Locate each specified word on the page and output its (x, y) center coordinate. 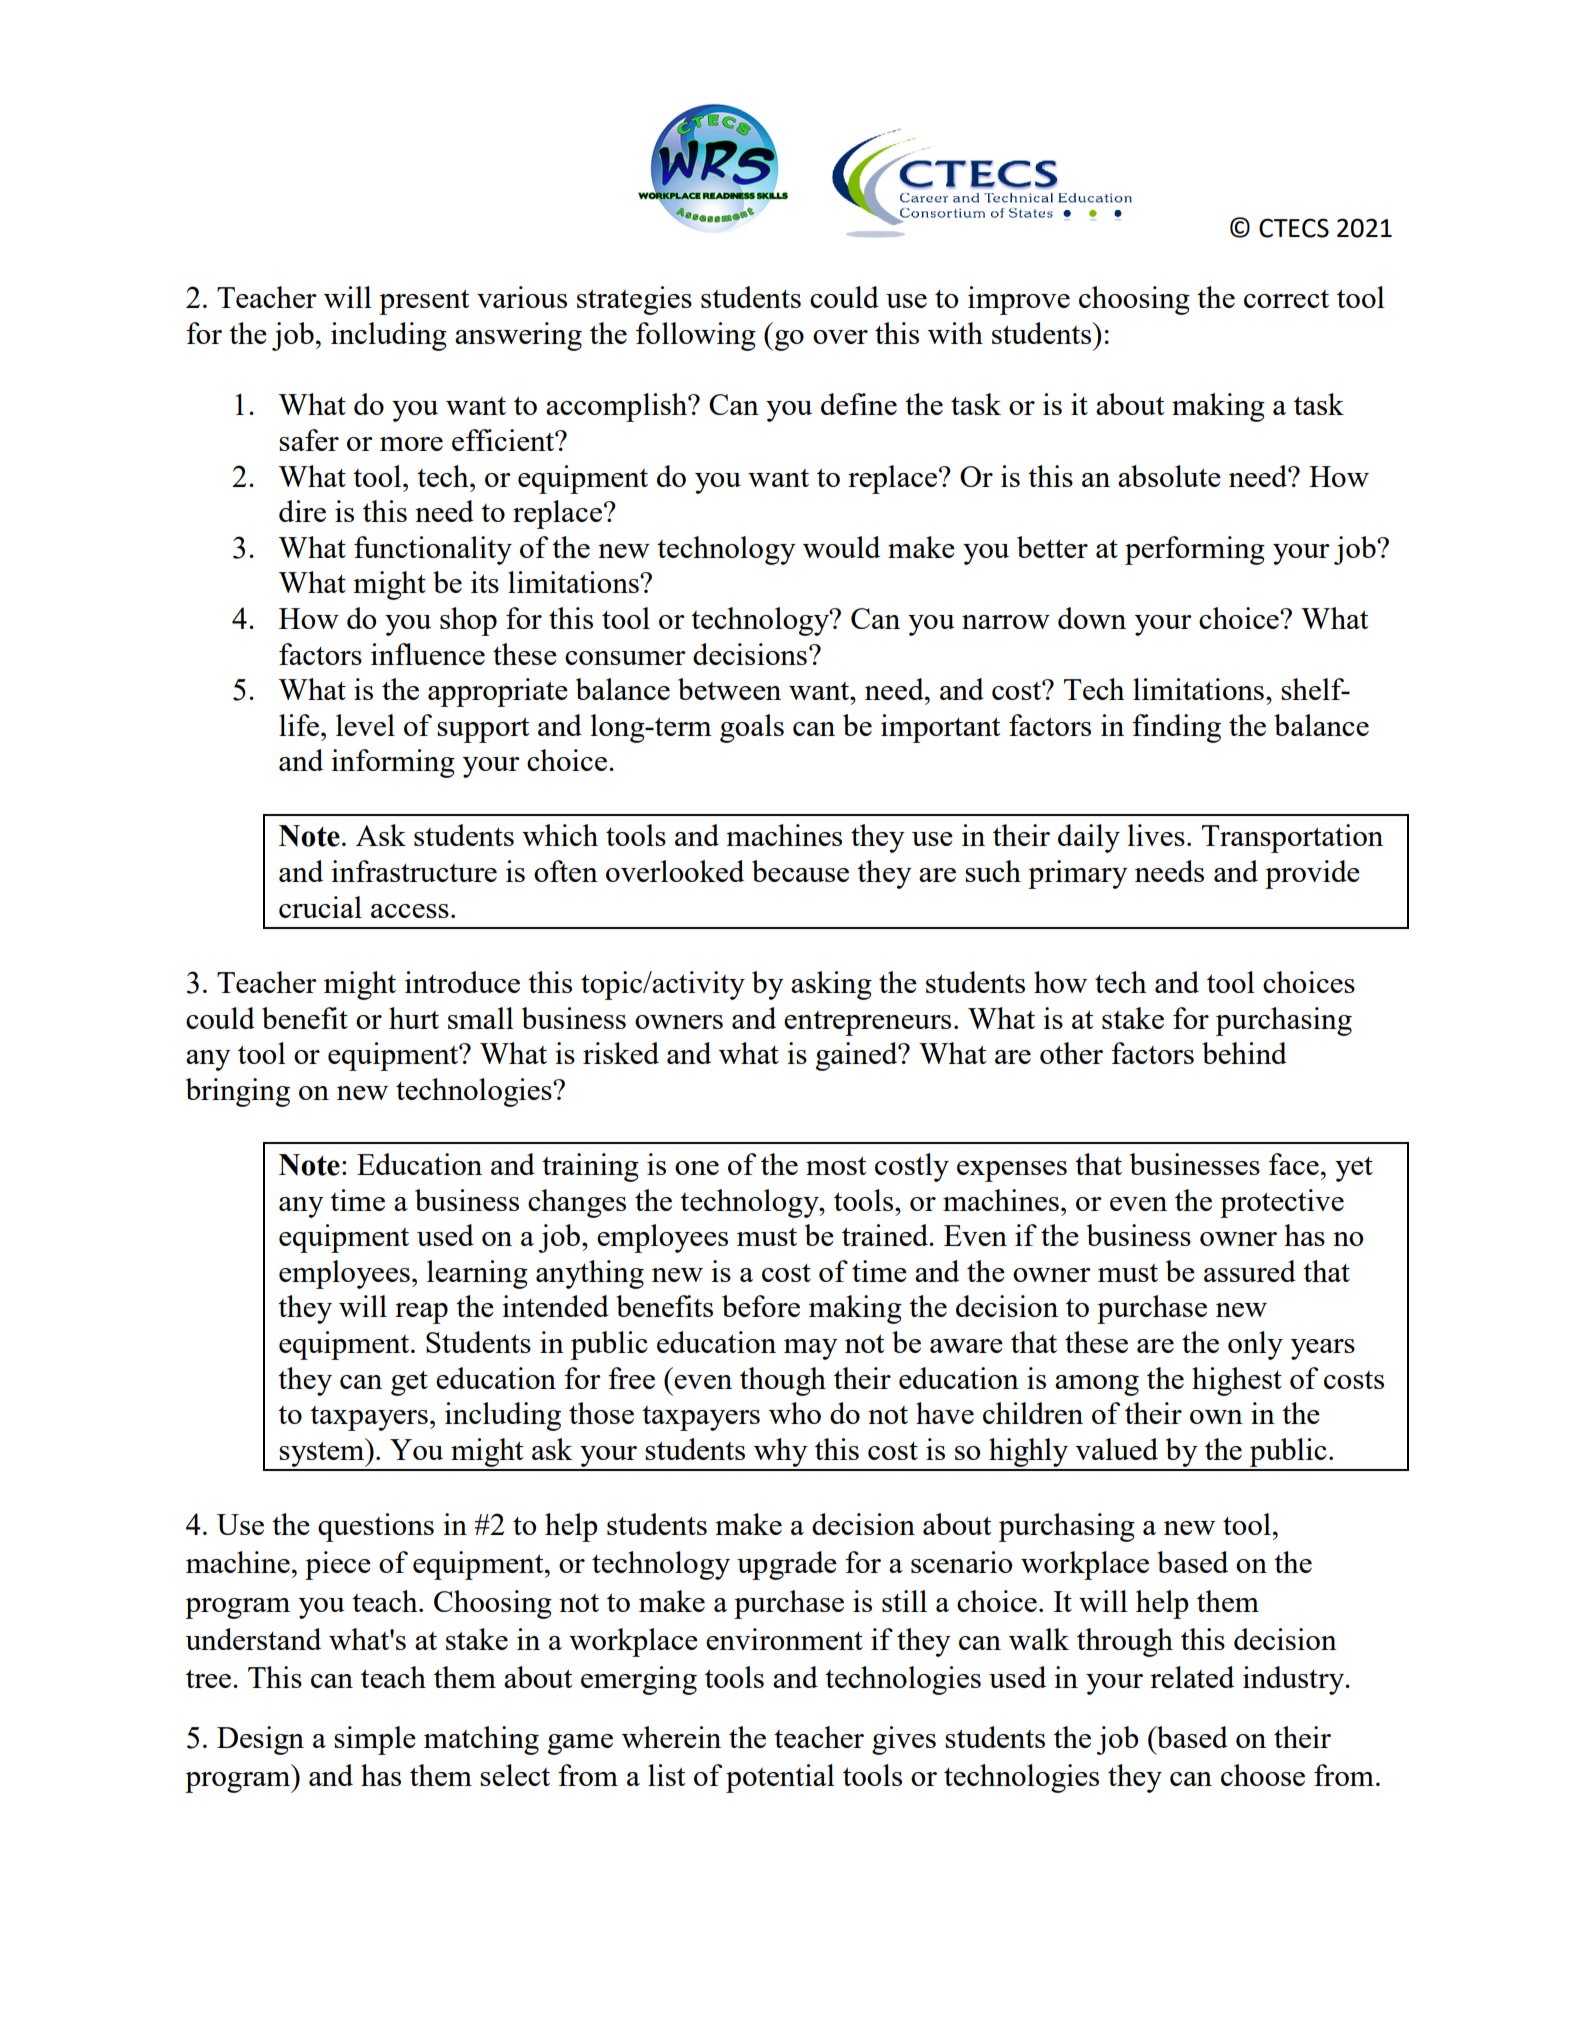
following (696, 336)
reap (421, 1313)
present (424, 302)
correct (1286, 299)
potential (780, 1778)
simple (375, 1740)
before (761, 1306)
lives (1156, 835)
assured (1250, 1271)
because (800, 871)
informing (393, 763)
